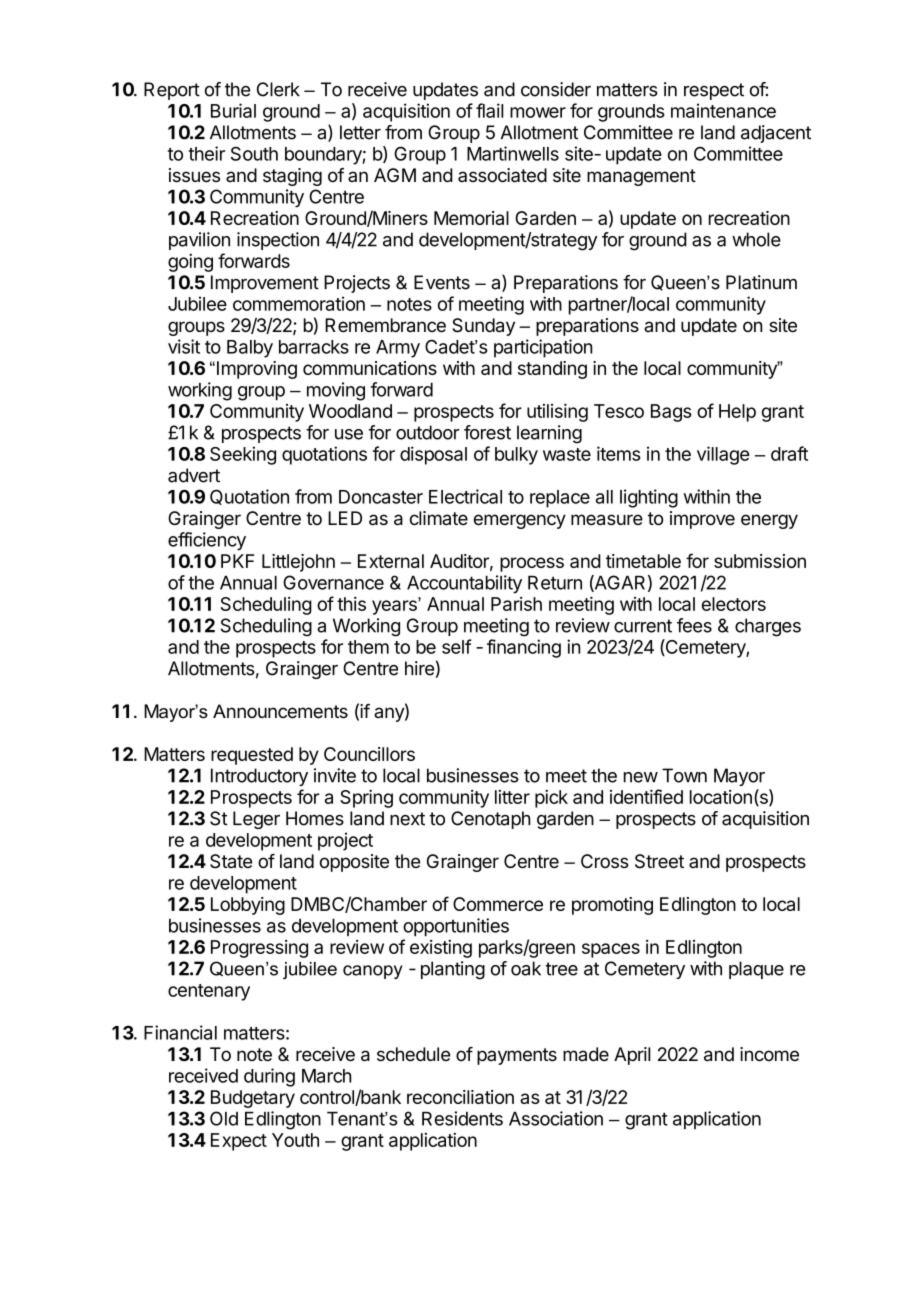  I want to click on Burial, so click(233, 110).
